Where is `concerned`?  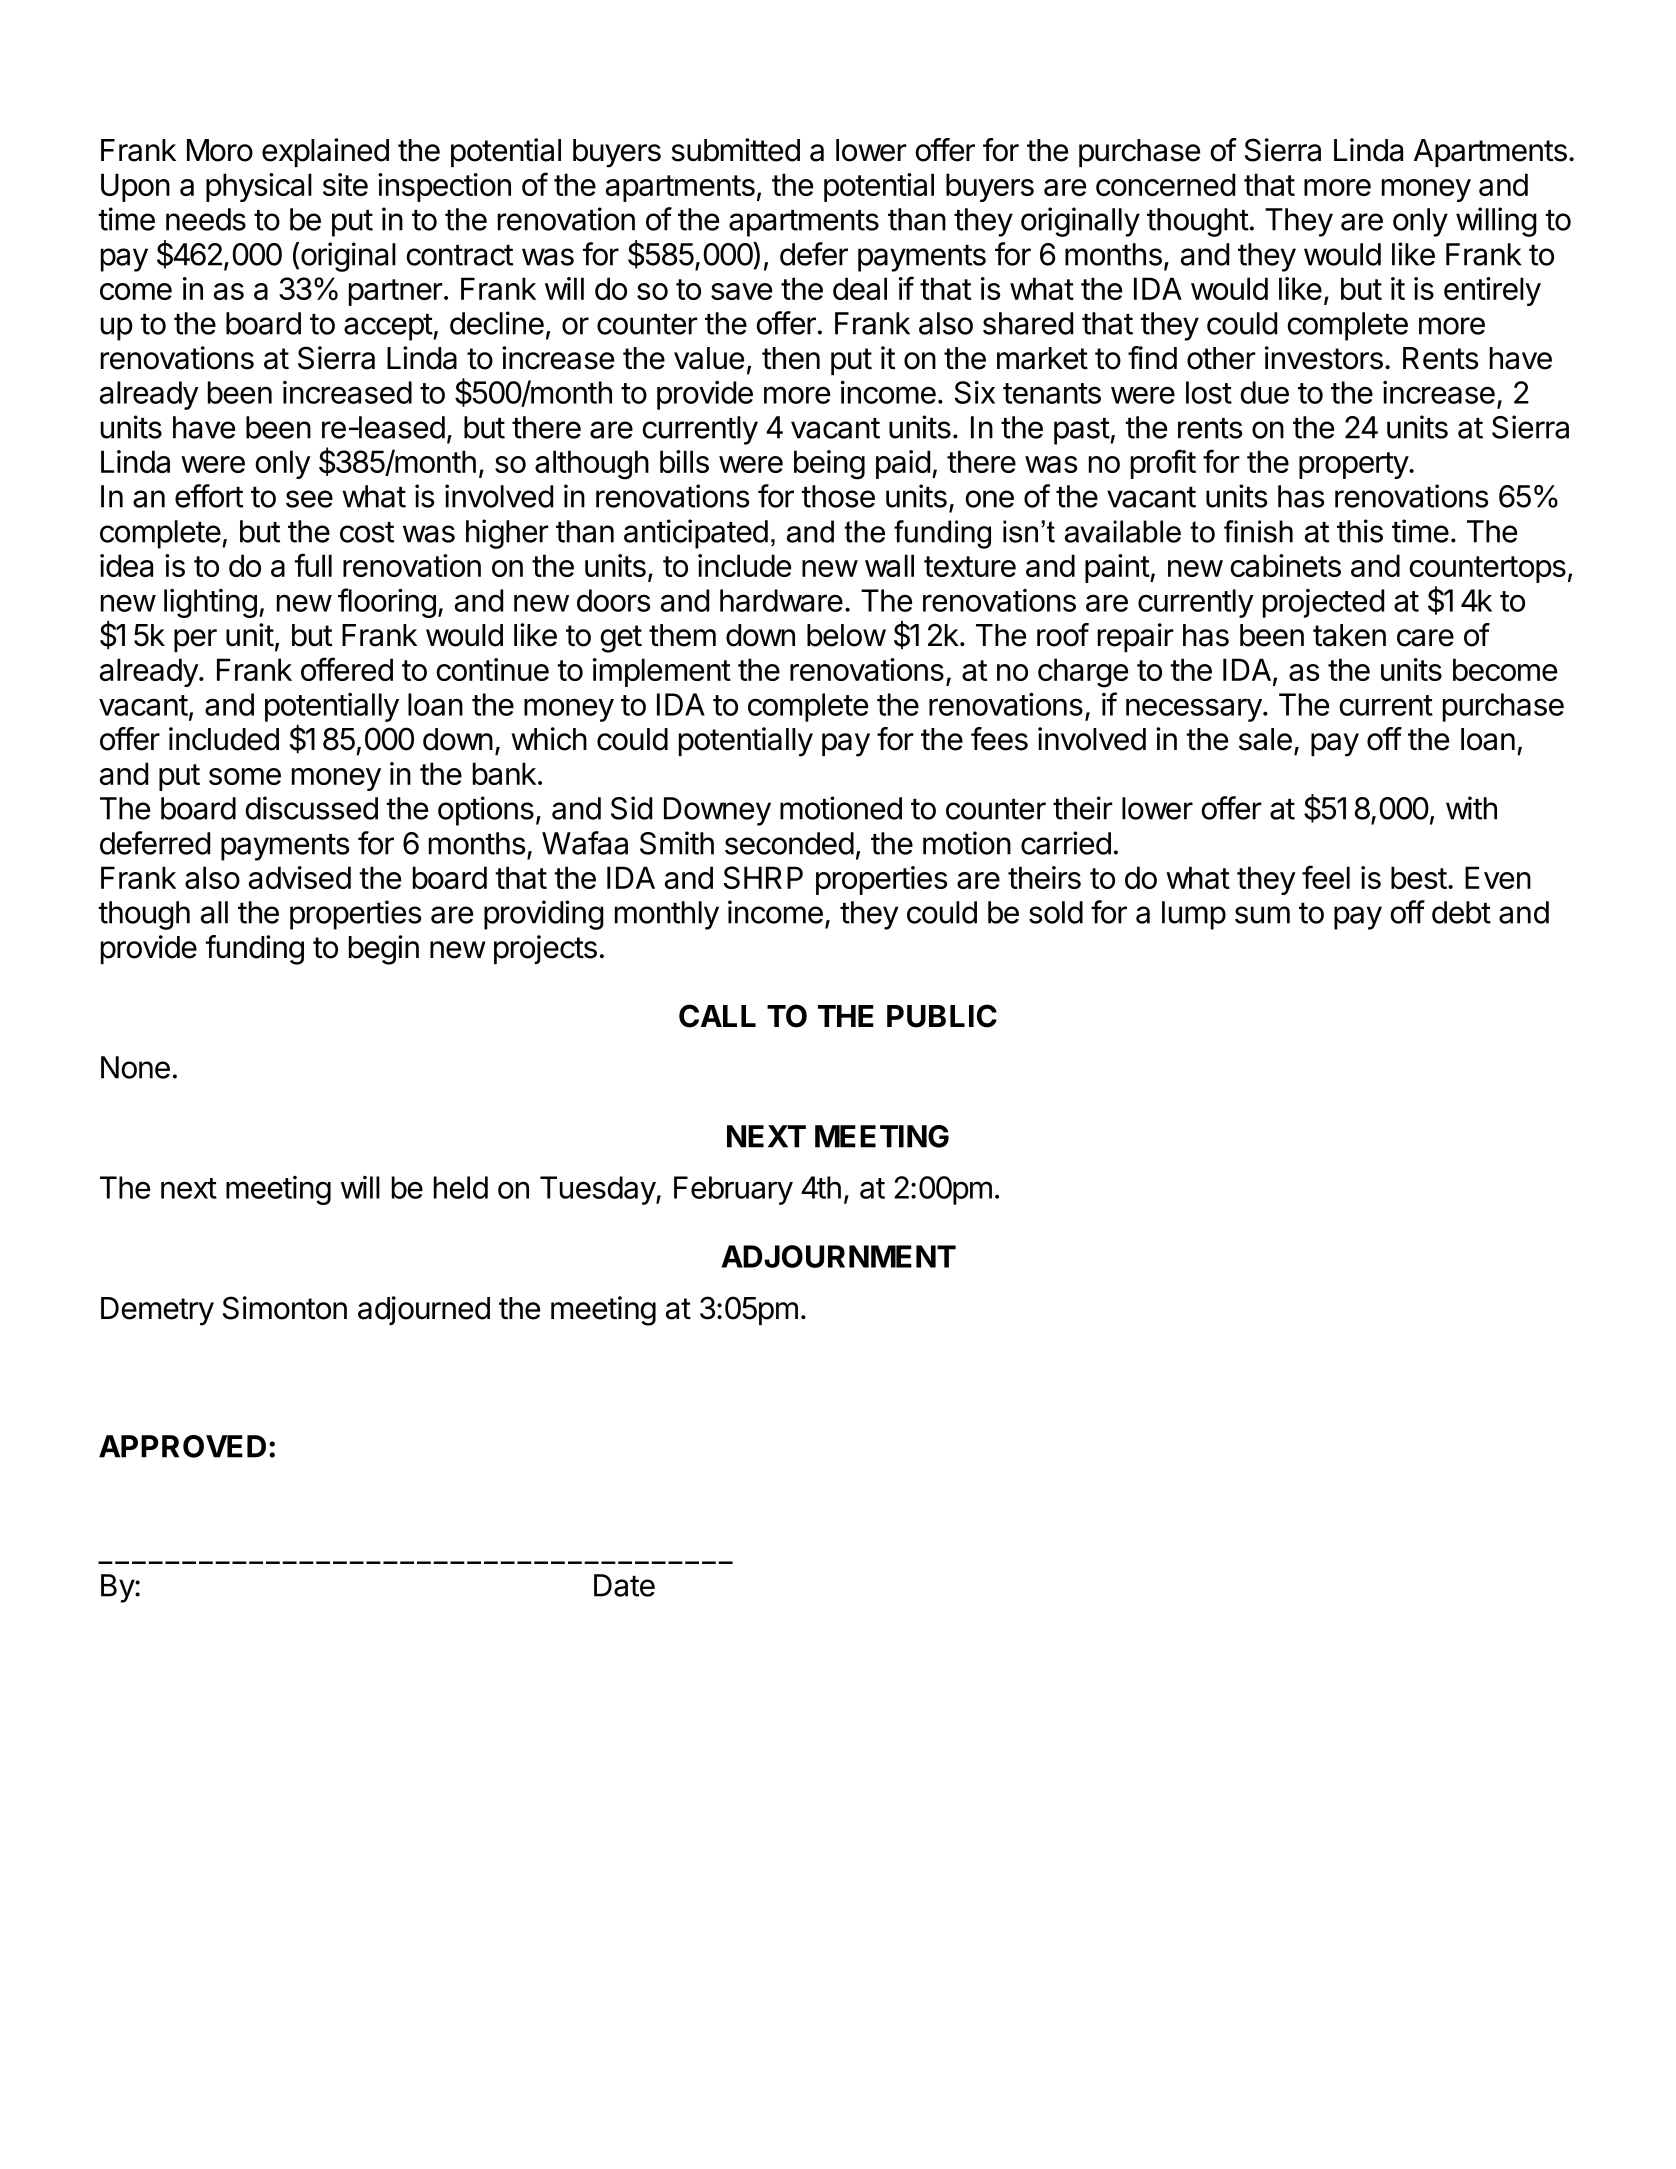 concerned is located at coordinates (1165, 184).
